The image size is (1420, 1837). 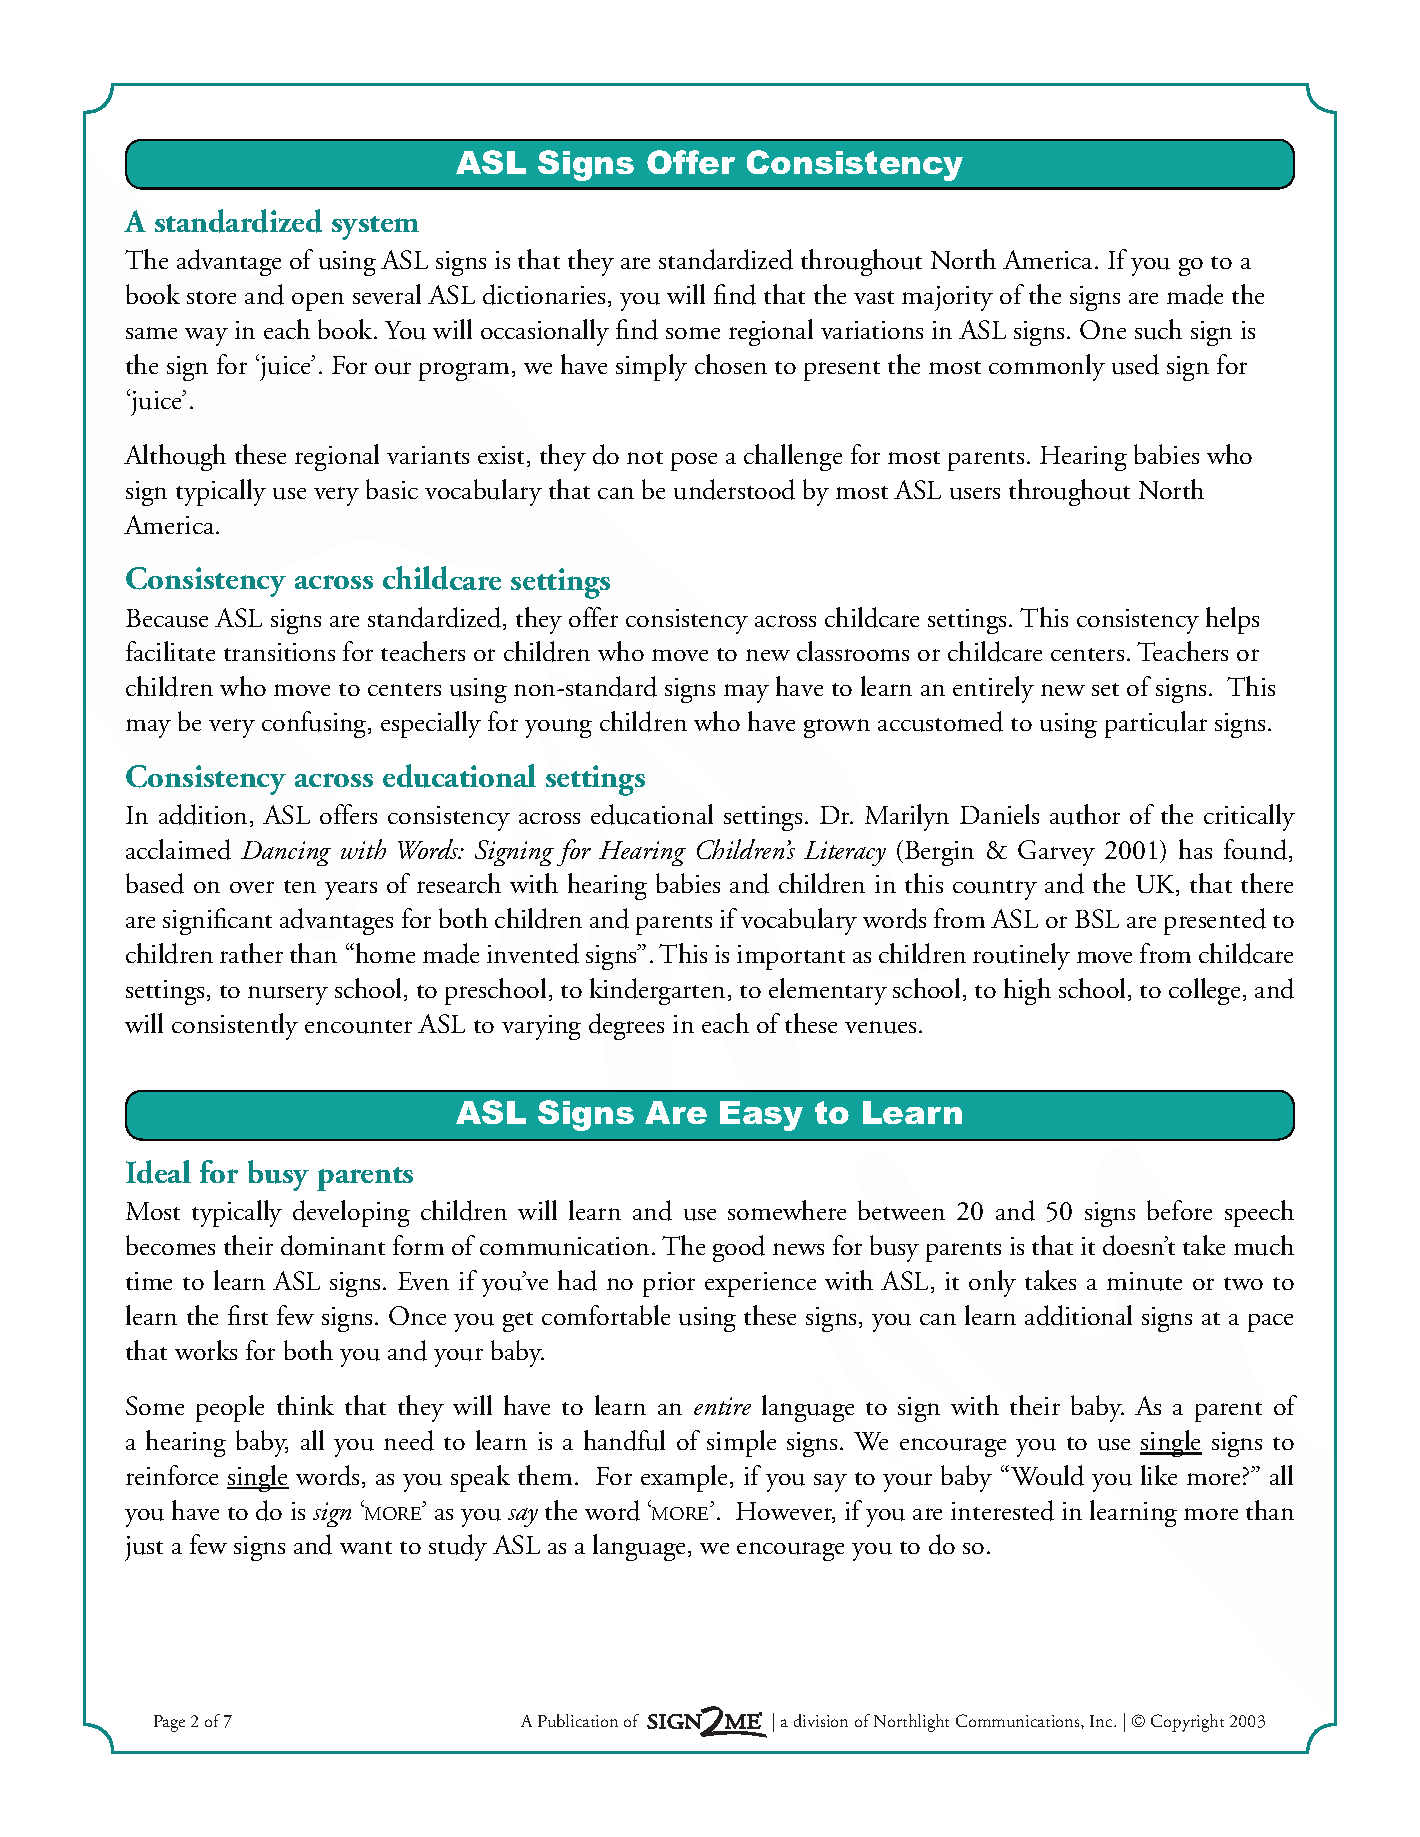 What do you see at coordinates (169, 1723) in the screenshot?
I see `Page` at bounding box center [169, 1723].
